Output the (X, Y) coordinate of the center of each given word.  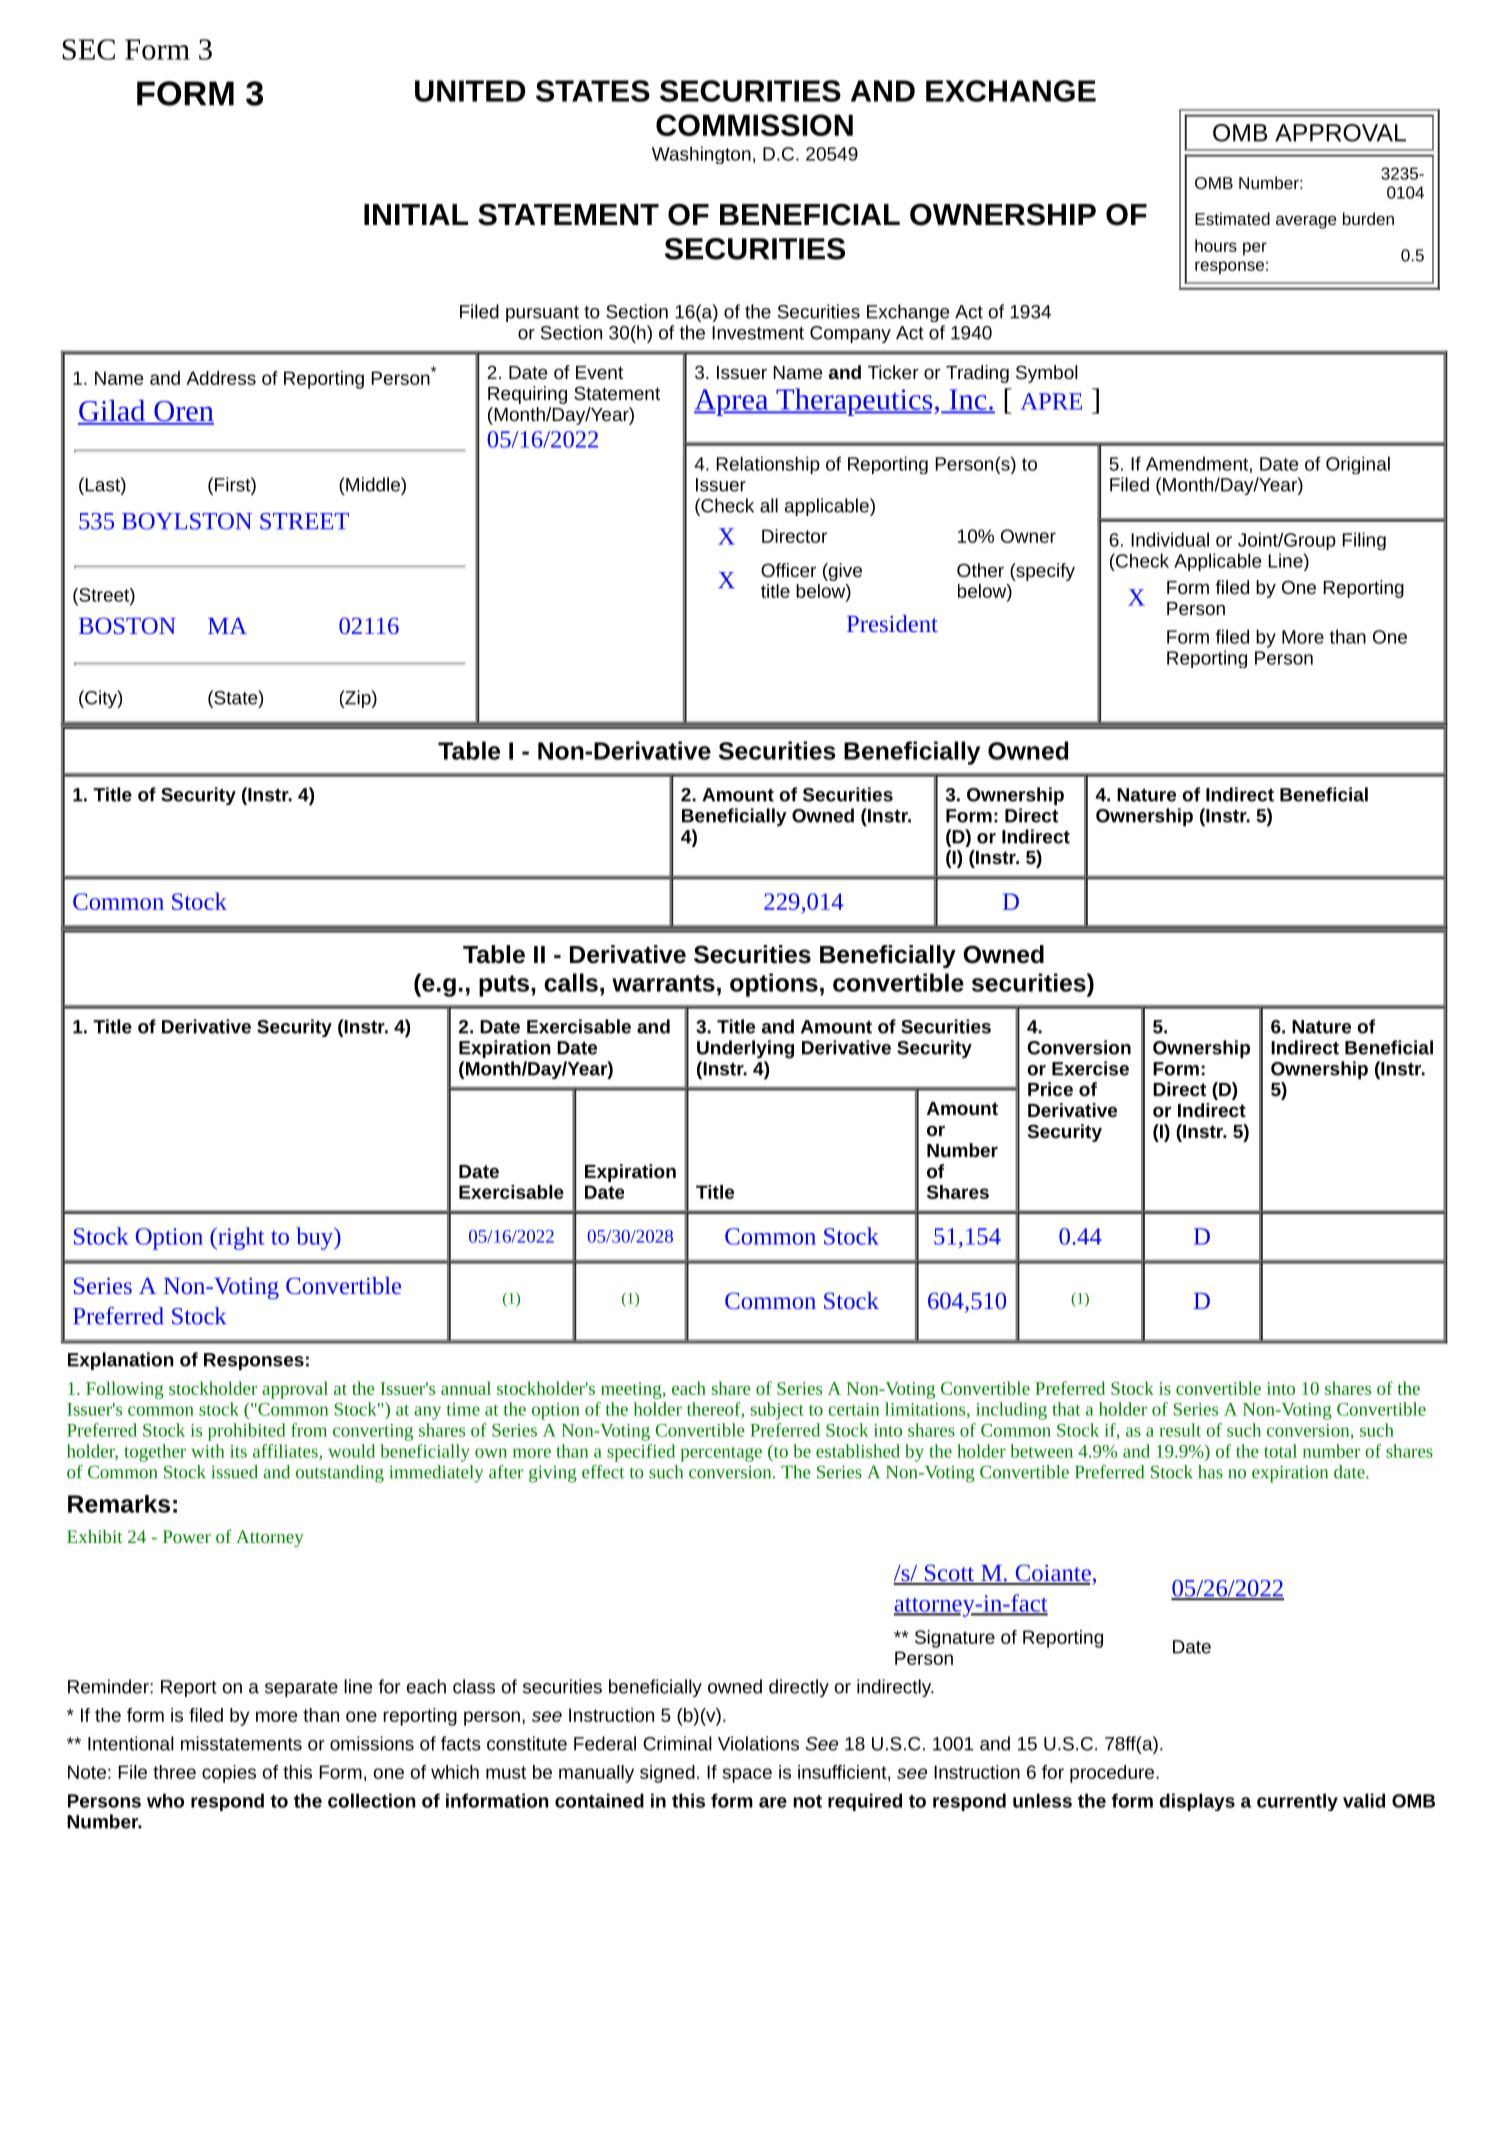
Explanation (120, 1361)
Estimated (1232, 218)
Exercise (1090, 1068)
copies (229, 1774)
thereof (714, 1410)
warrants (663, 983)
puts (504, 986)
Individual (1170, 539)
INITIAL (416, 214)
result (1180, 1430)
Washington (701, 155)
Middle (373, 484)
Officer (788, 570)
